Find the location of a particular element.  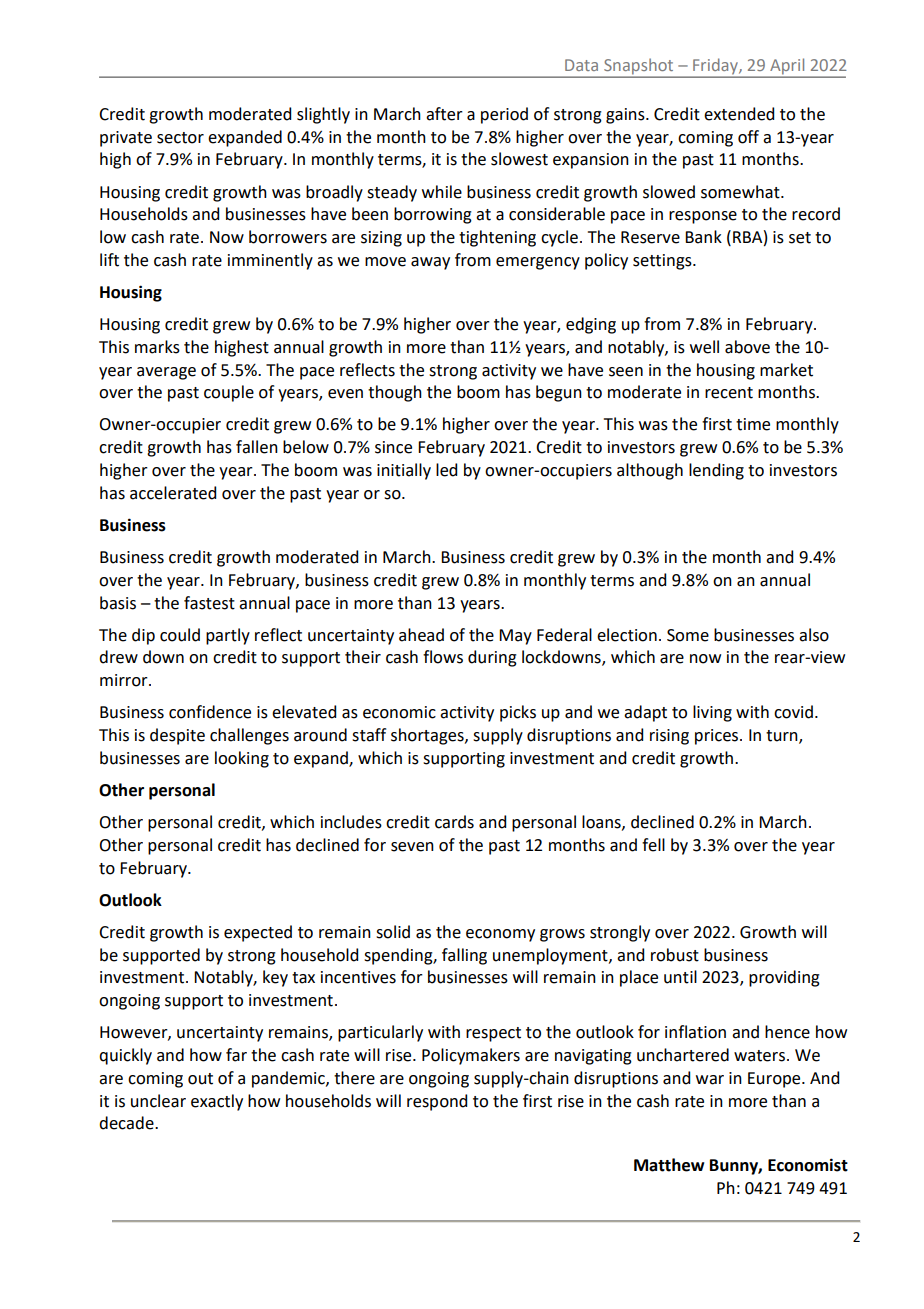

sector is located at coordinates (180, 138).
